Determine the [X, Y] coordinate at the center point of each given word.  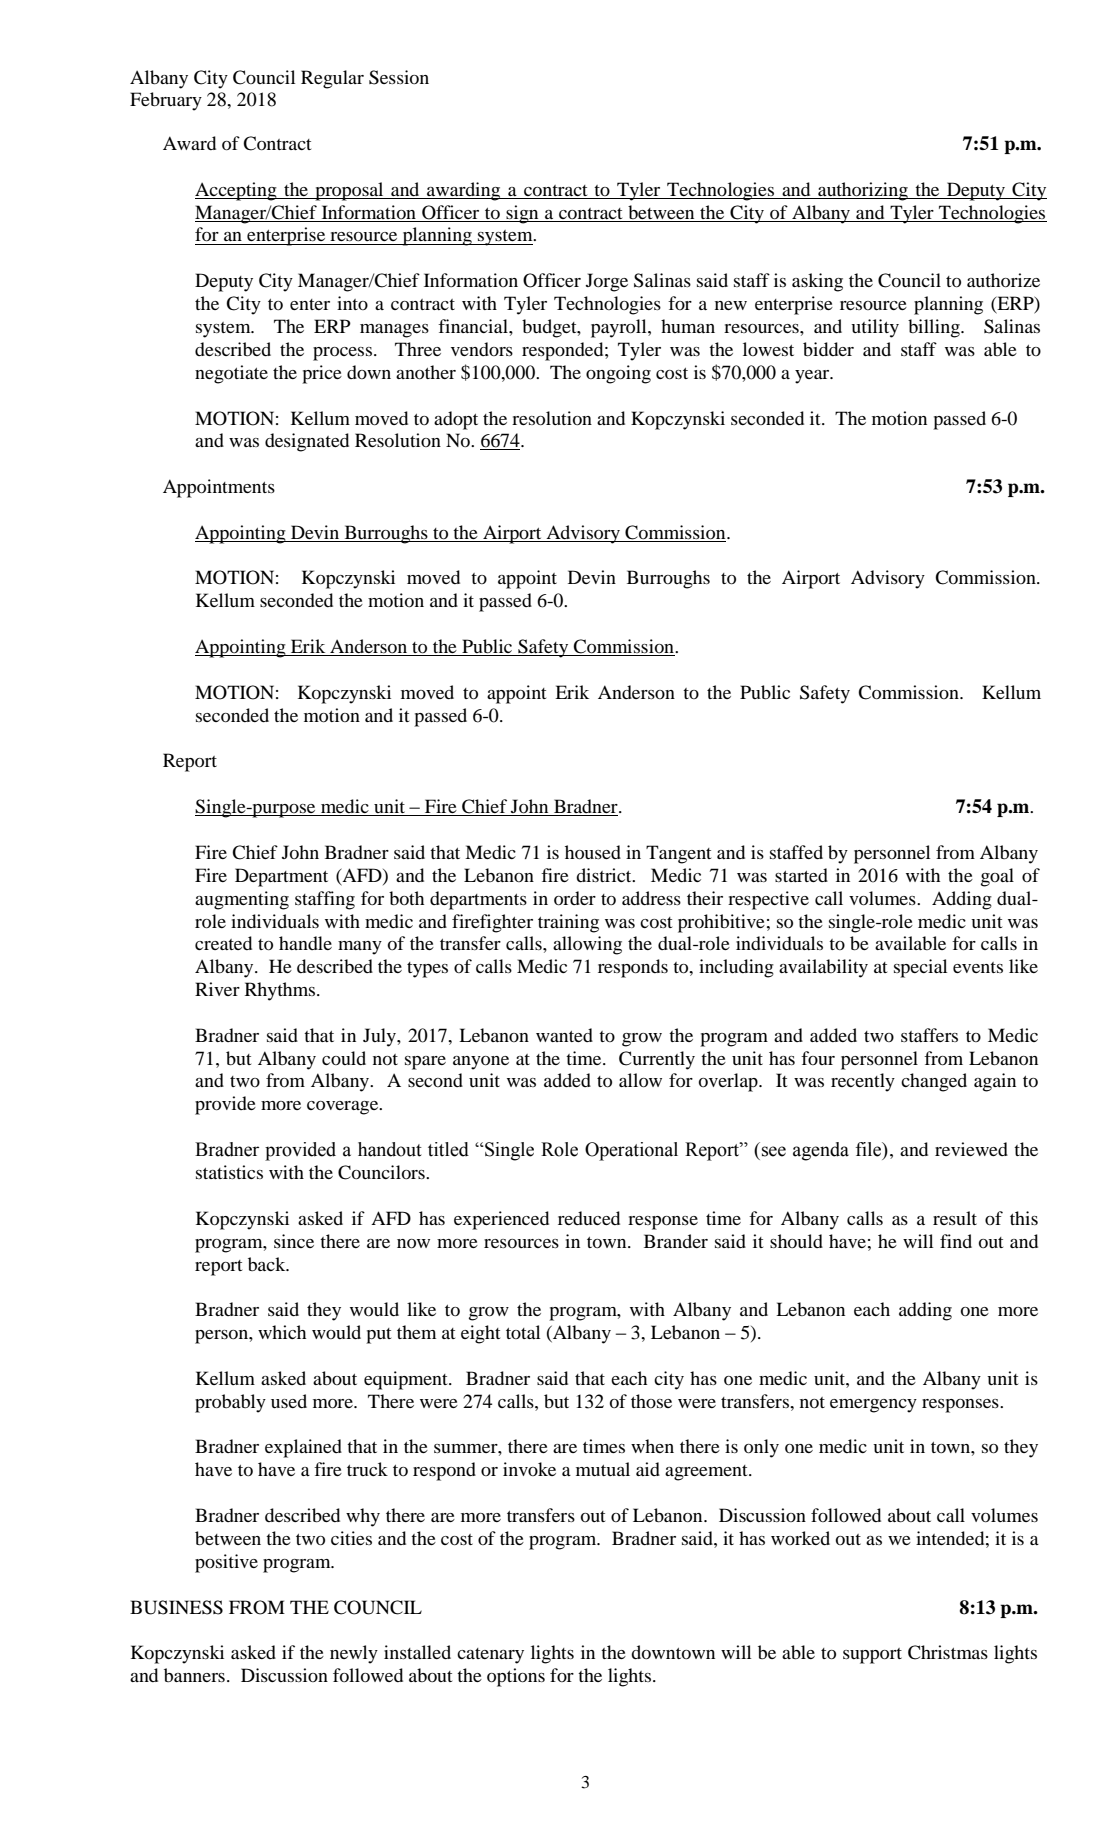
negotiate [231, 374]
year [813, 377]
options [516, 1677]
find [956, 1241]
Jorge [607, 282]
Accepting [237, 191]
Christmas [948, 1652]
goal [997, 877]
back [268, 1264]
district [605, 875]
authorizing [863, 191]
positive [226, 1563]
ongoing [618, 374]
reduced [589, 1218]
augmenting [242, 900]
